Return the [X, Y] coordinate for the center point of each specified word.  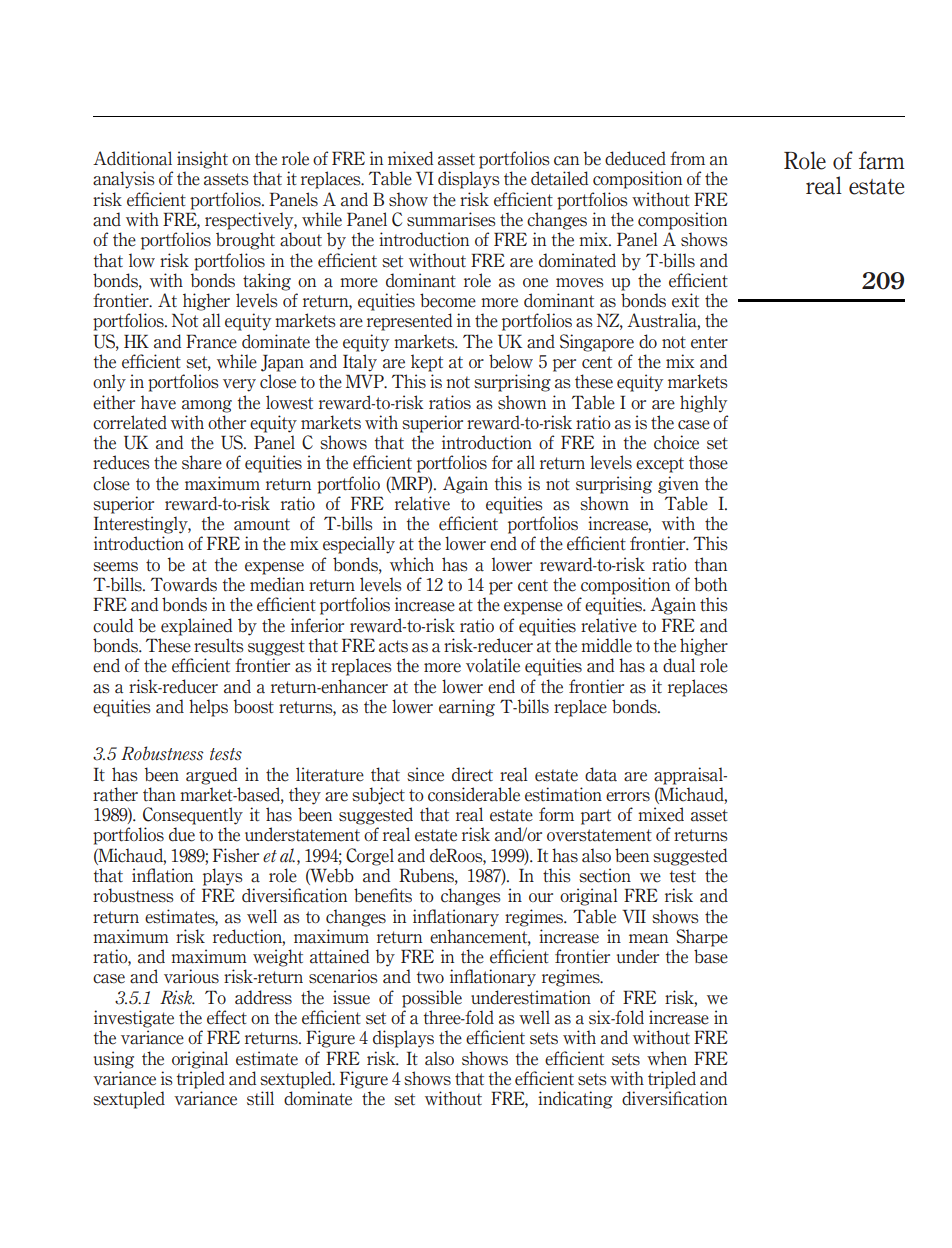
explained [196, 627]
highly [703, 404]
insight [202, 160]
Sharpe [702, 938]
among [207, 406]
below [511, 361]
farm [882, 160]
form [556, 814]
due [182, 834]
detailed [559, 178]
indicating [575, 1100]
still [260, 1098]
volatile [493, 665]
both [710, 584]
